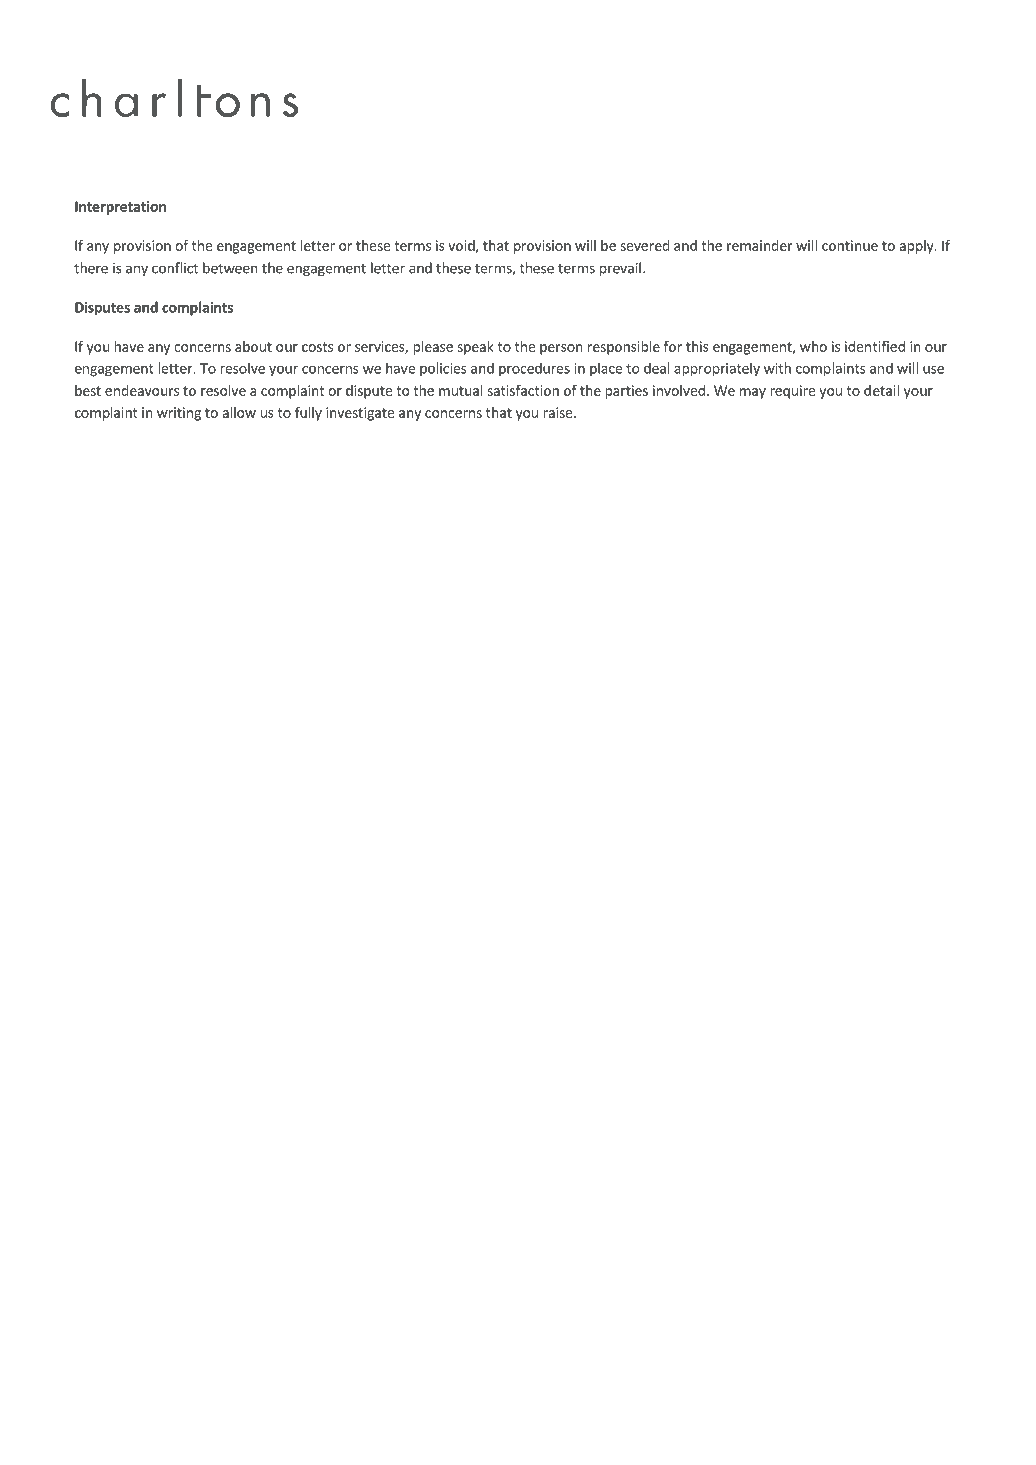 The height and width of the screenshot is (1465, 1036). I want to click on speak, so click(475, 348).
